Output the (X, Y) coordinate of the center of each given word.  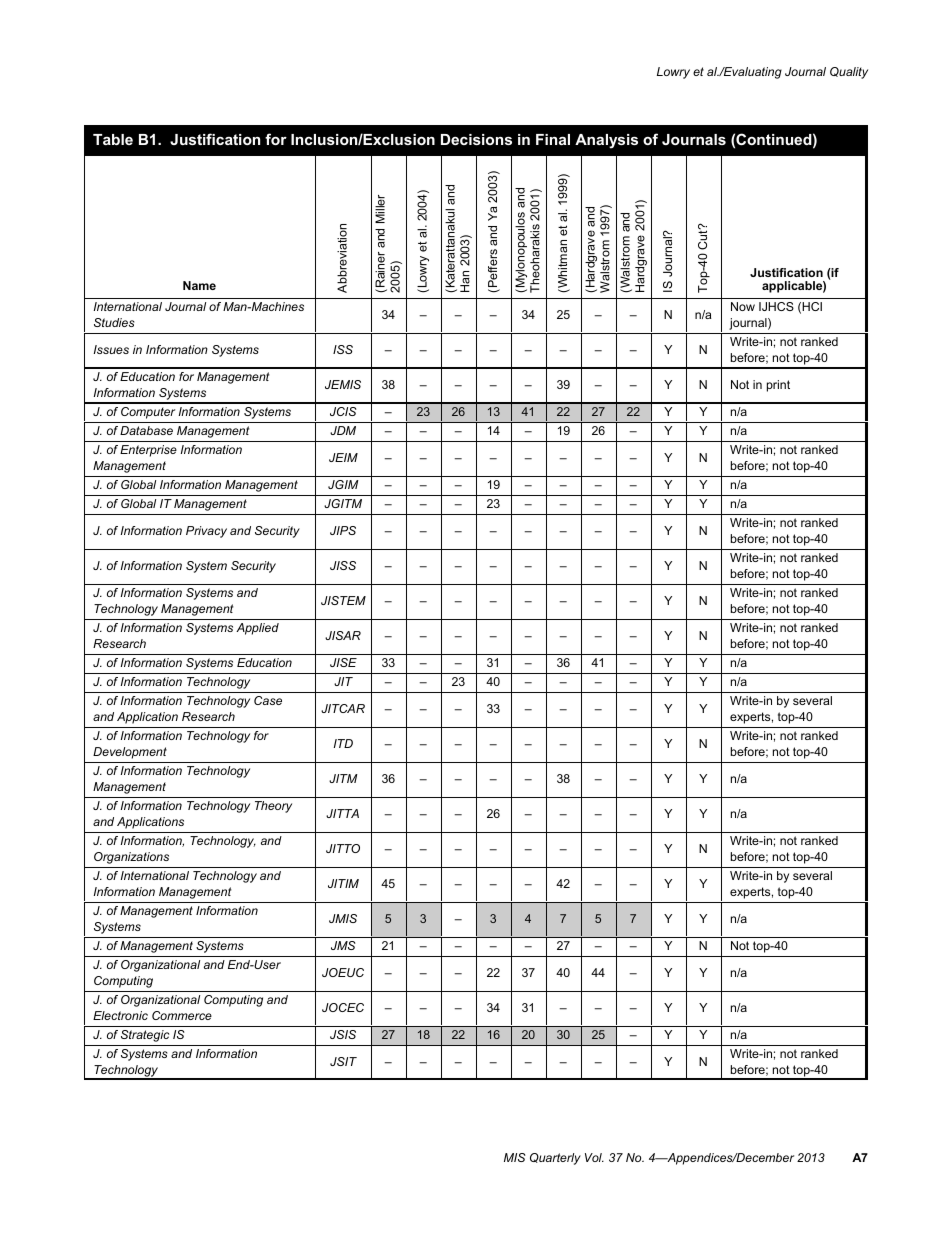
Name (199, 285)
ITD (343, 743)
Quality (849, 73)
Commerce (182, 1015)
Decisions (476, 139)
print (778, 386)
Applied (257, 629)
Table (113, 139)
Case (268, 700)
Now (743, 306)
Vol (594, 1157)
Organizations (131, 858)
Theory (273, 807)
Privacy (206, 532)
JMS (343, 945)
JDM (343, 430)
